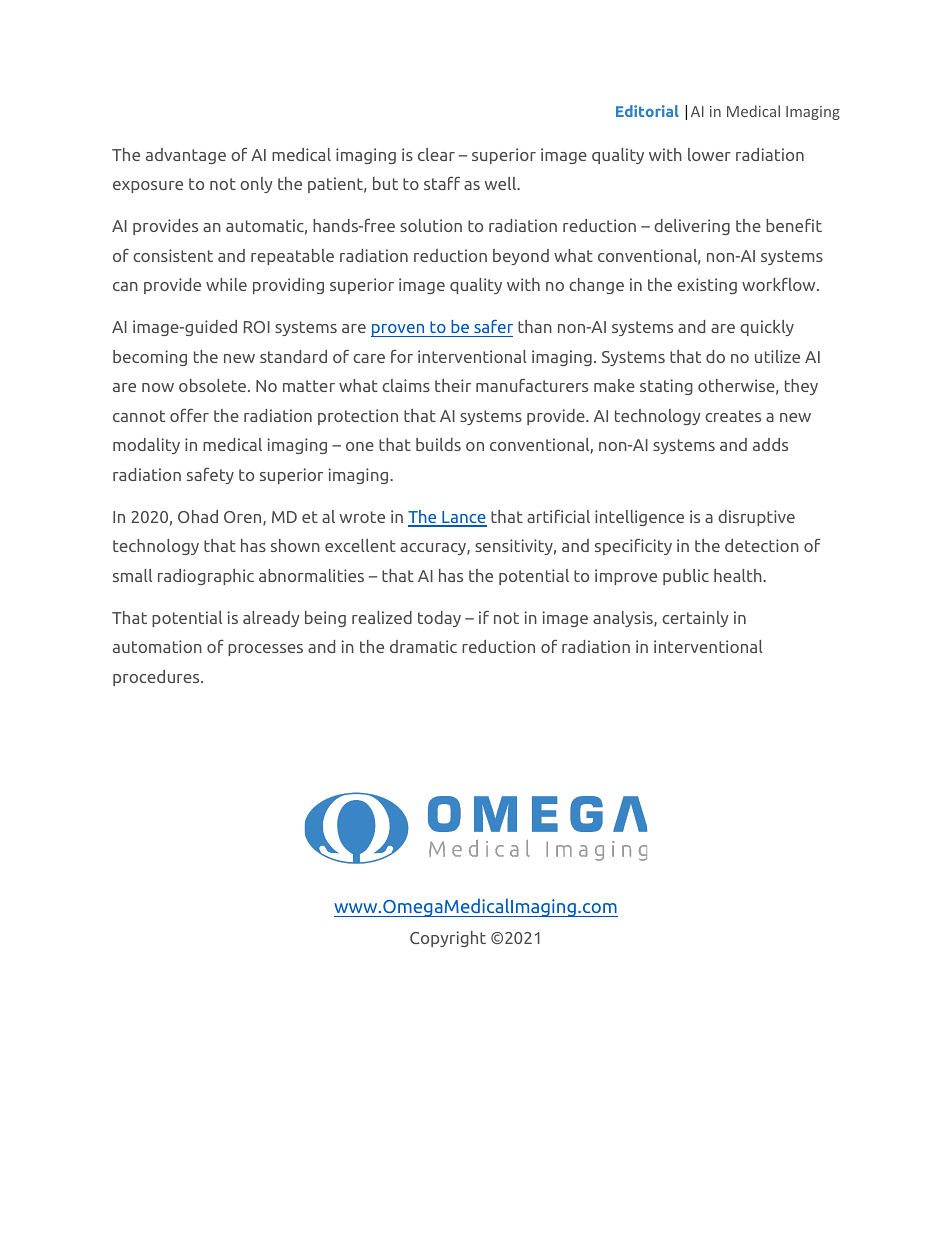 The width and height of the screenshot is (952, 1233). I want to click on advantage, so click(186, 156).
